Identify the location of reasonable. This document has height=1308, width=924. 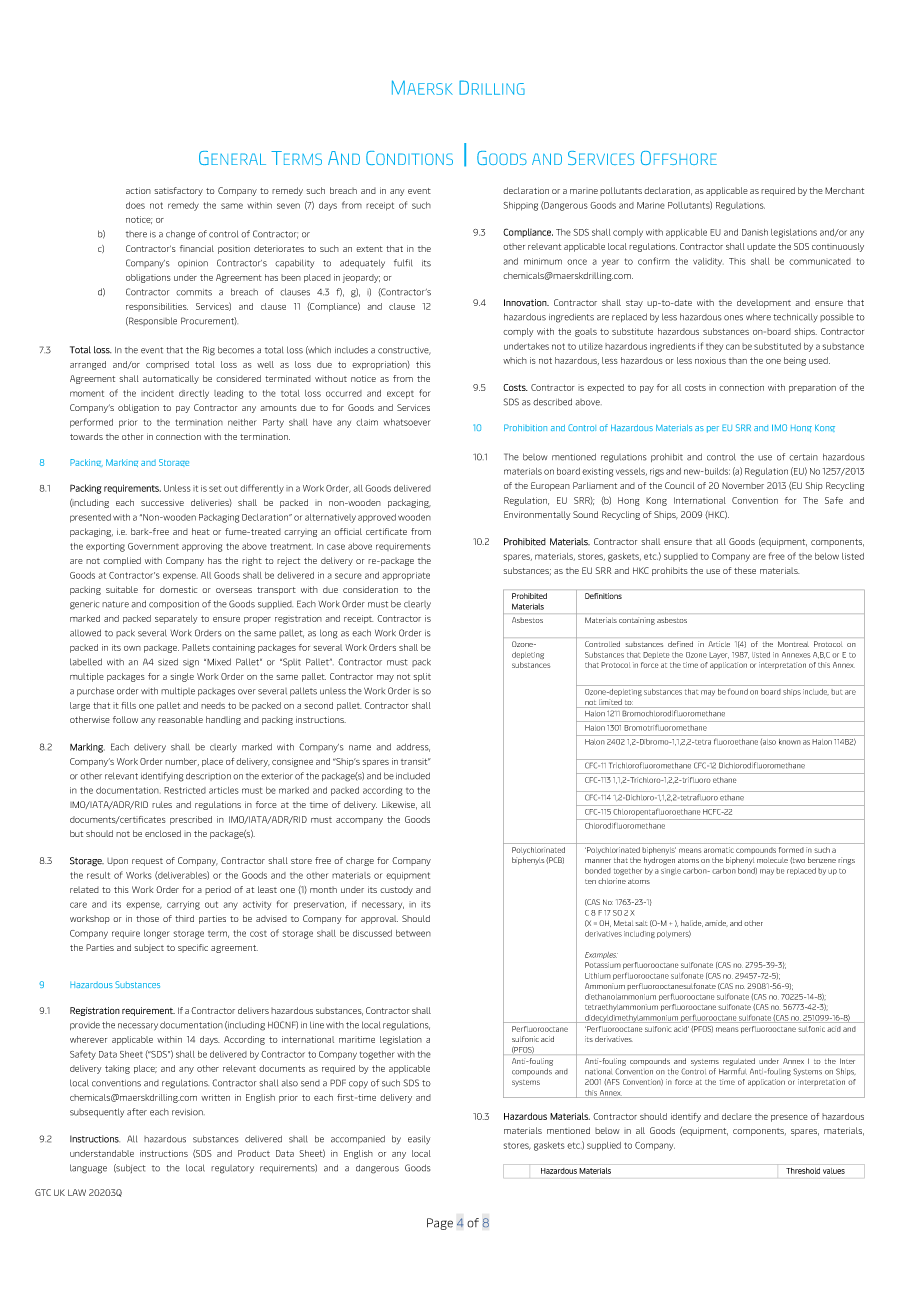
(180, 719).
